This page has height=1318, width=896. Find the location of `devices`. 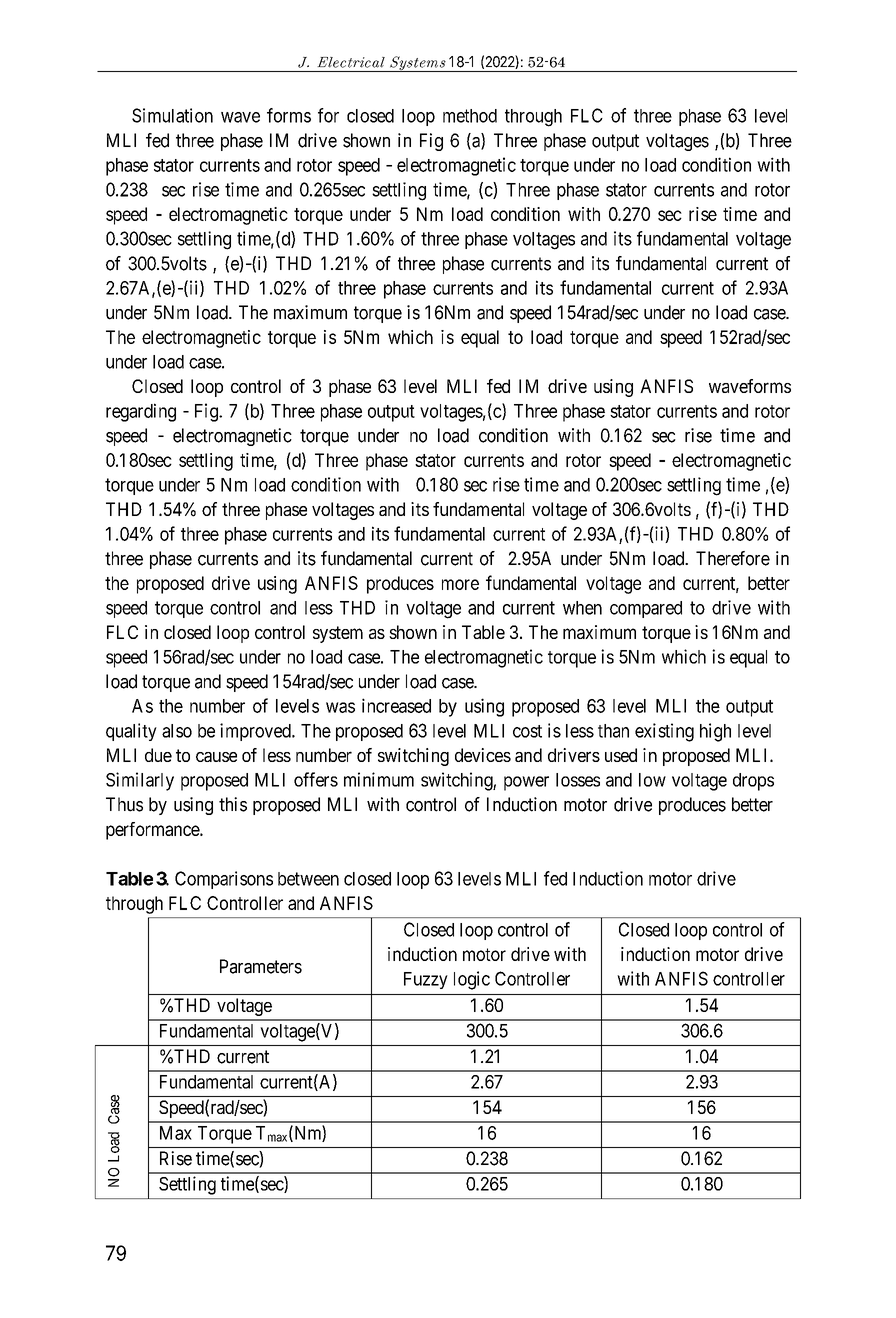

devices is located at coordinates (483, 755).
